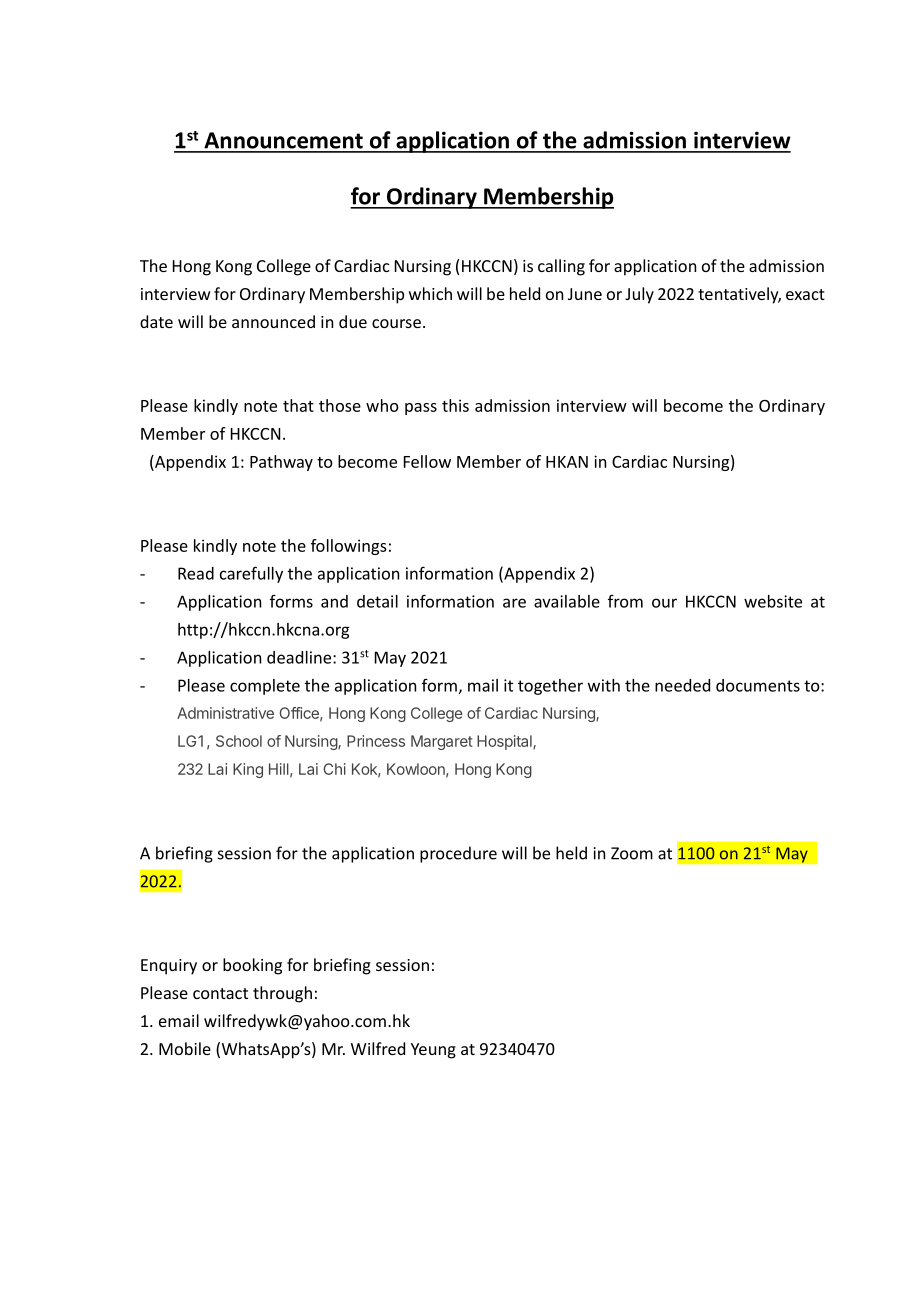 The image size is (924, 1308). I want to click on website, so click(773, 601).
